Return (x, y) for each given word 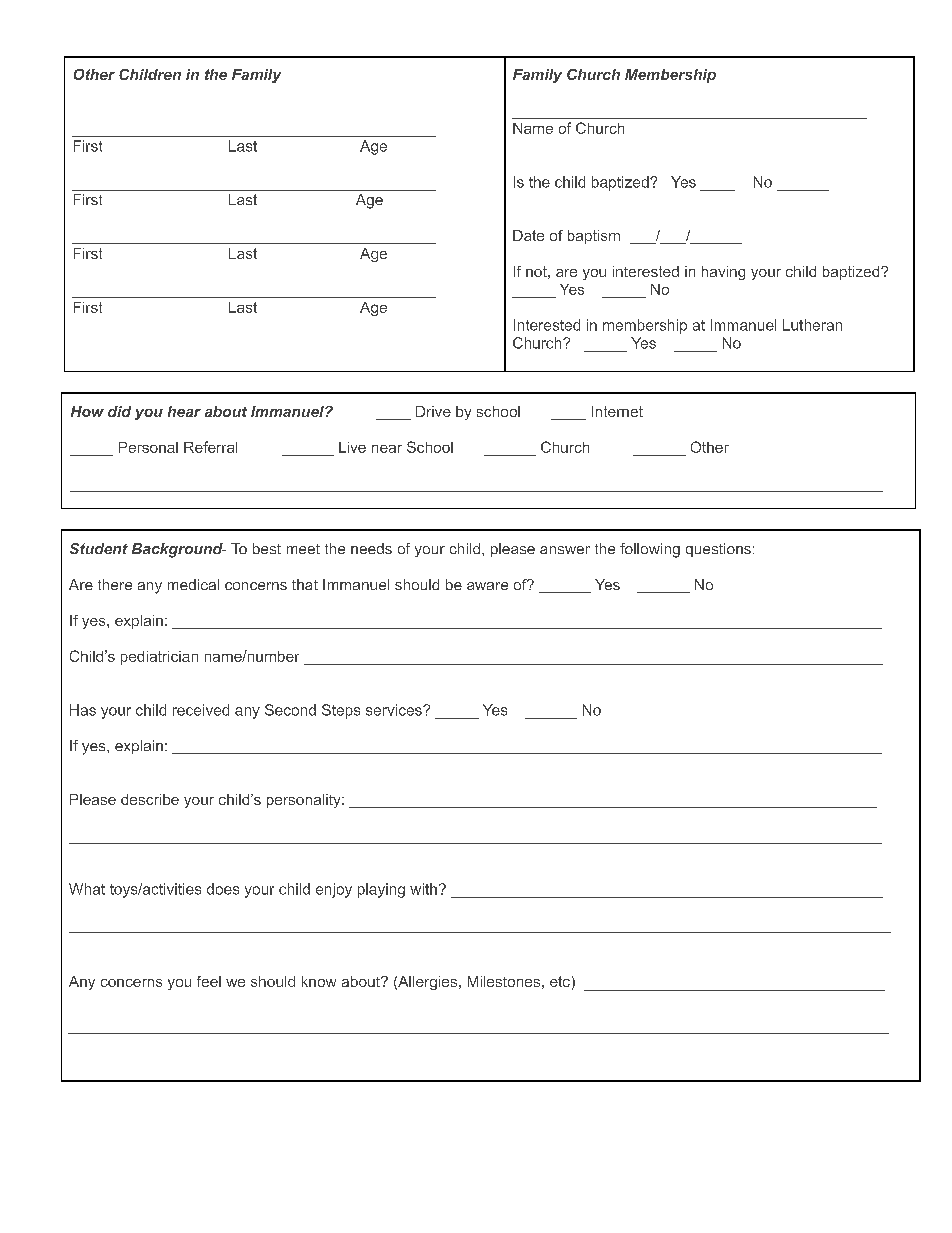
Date (528, 235)
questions (718, 550)
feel (209, 981)
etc (560, 981)
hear (184, 411)
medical (193, 584)
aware (487, 586)
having (723, 273)
